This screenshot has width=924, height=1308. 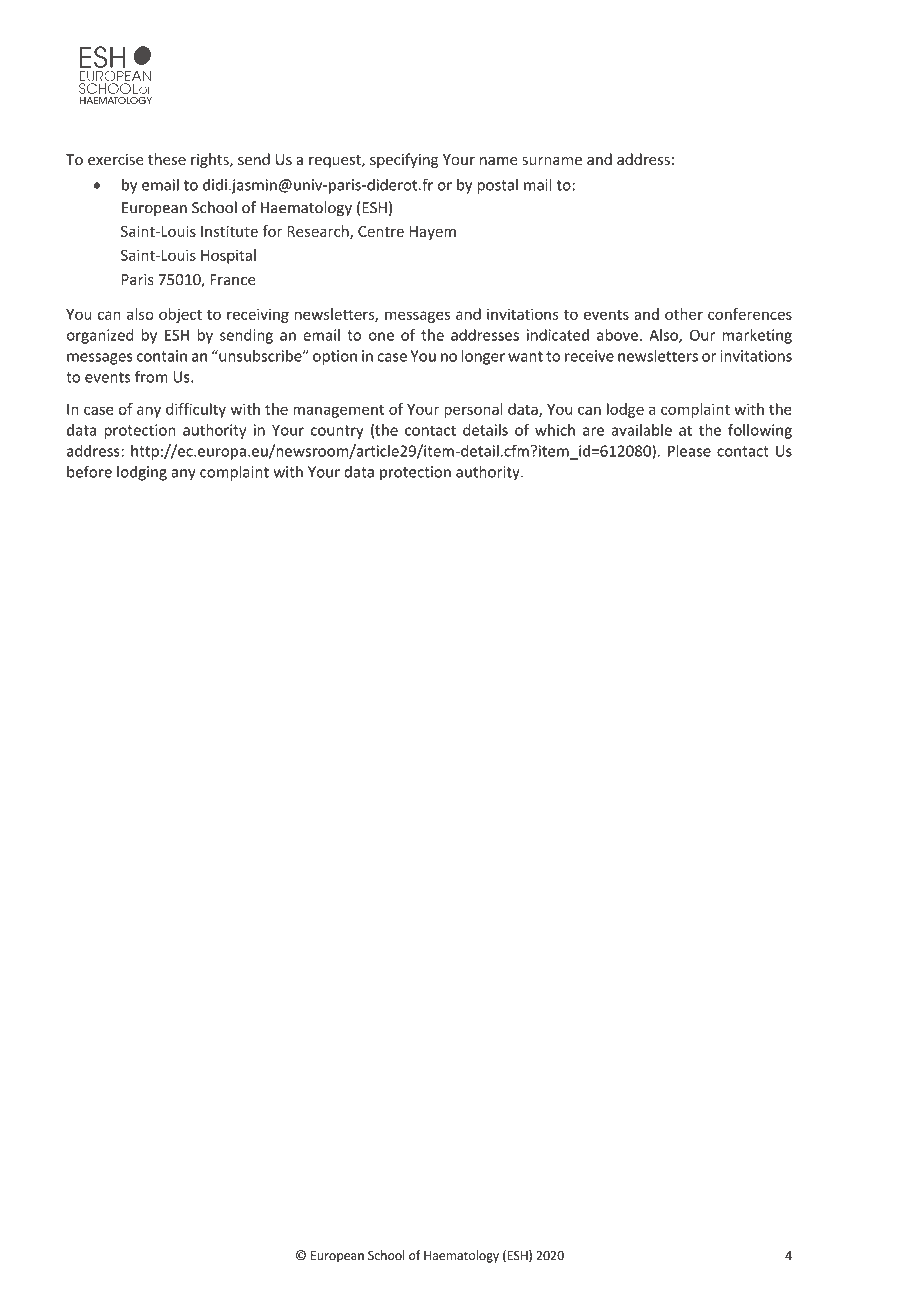 What do you see at coordinates (142, 473) in the screenshot?
I see `lodging` at bounding box center [142, 473].
